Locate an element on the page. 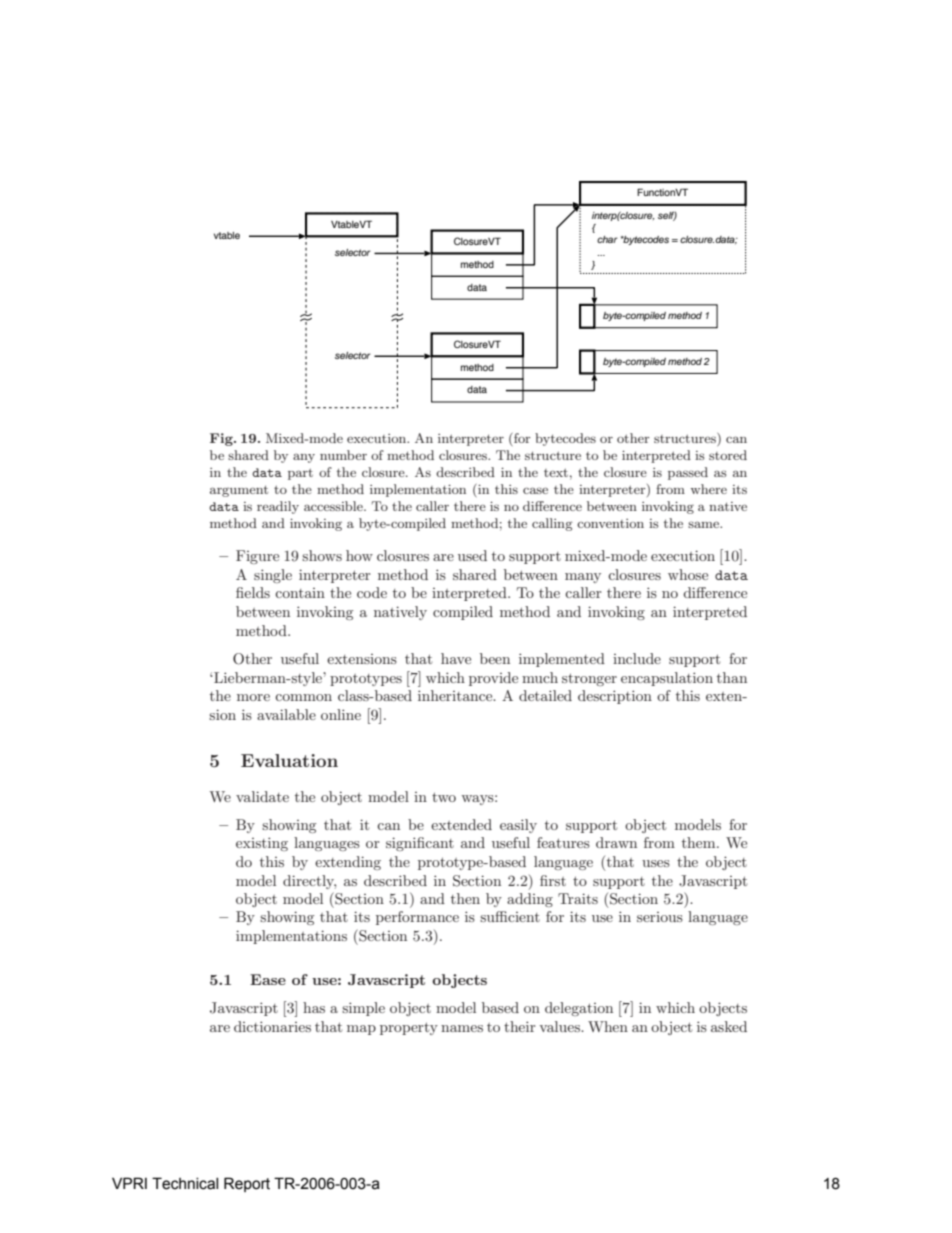  encapsulation is located at coordinates (667, 679).
